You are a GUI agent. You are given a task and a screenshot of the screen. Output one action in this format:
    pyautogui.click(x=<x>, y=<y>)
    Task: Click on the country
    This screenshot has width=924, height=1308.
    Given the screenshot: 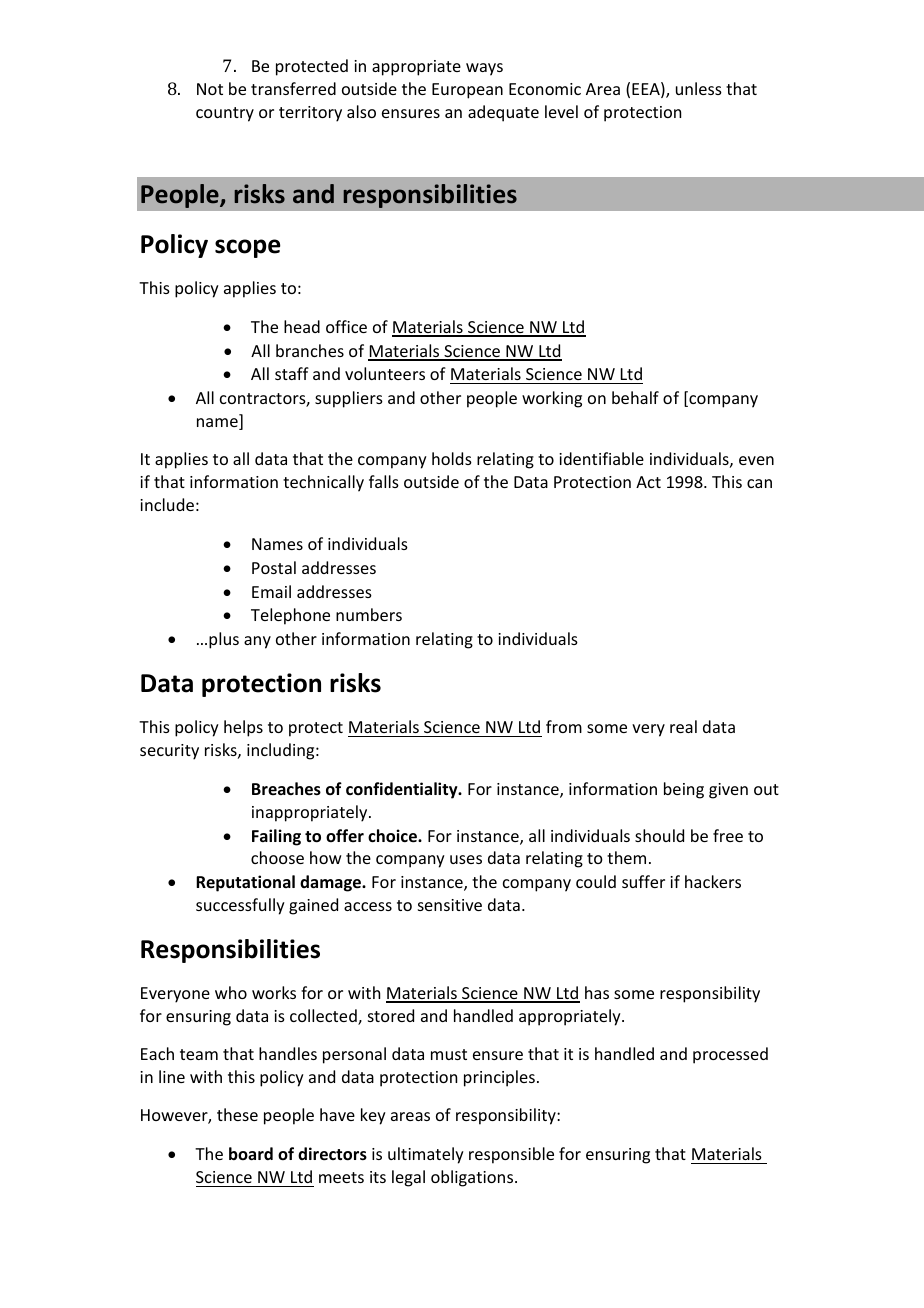 What is the action you would take?
    pyautogui.click(x=225, y=114)
